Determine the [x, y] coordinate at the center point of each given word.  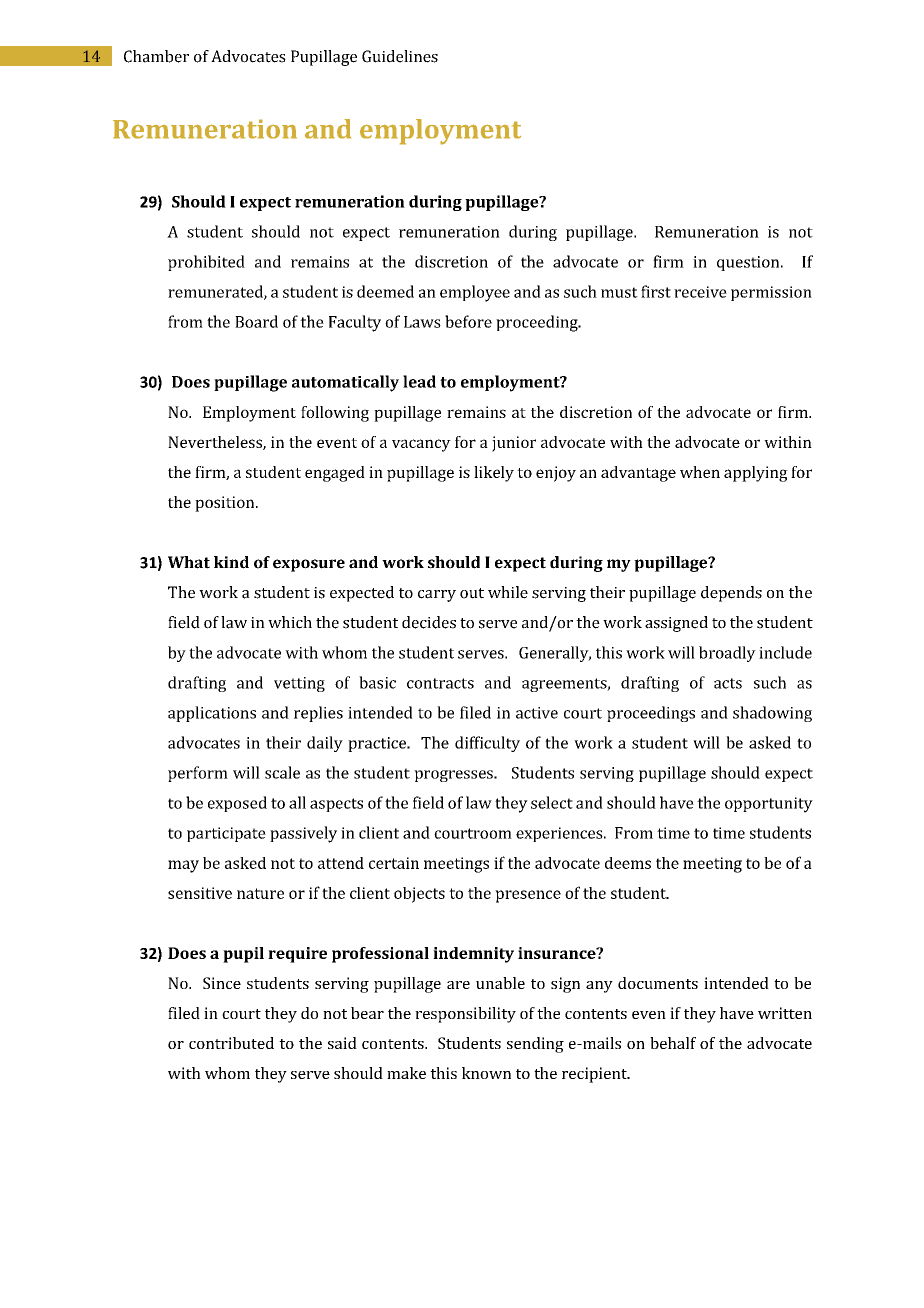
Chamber [156, 56]
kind [231, 562]
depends [731, 594]
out [472, 593]
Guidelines [400, 56]
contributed [231, 1043]
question [749, 263]
